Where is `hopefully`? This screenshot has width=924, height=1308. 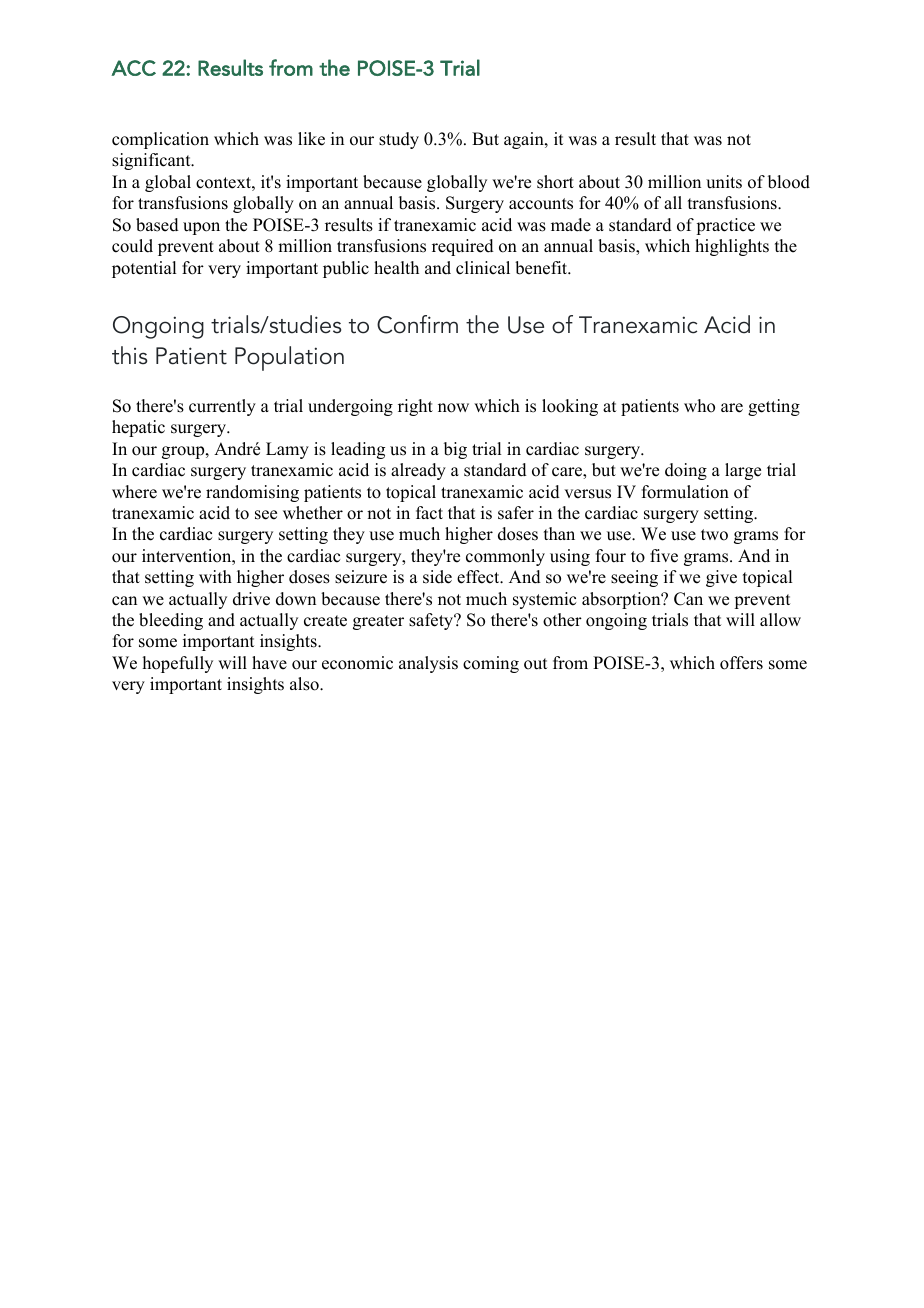 hopefully is located at coordinates (178, 664).
